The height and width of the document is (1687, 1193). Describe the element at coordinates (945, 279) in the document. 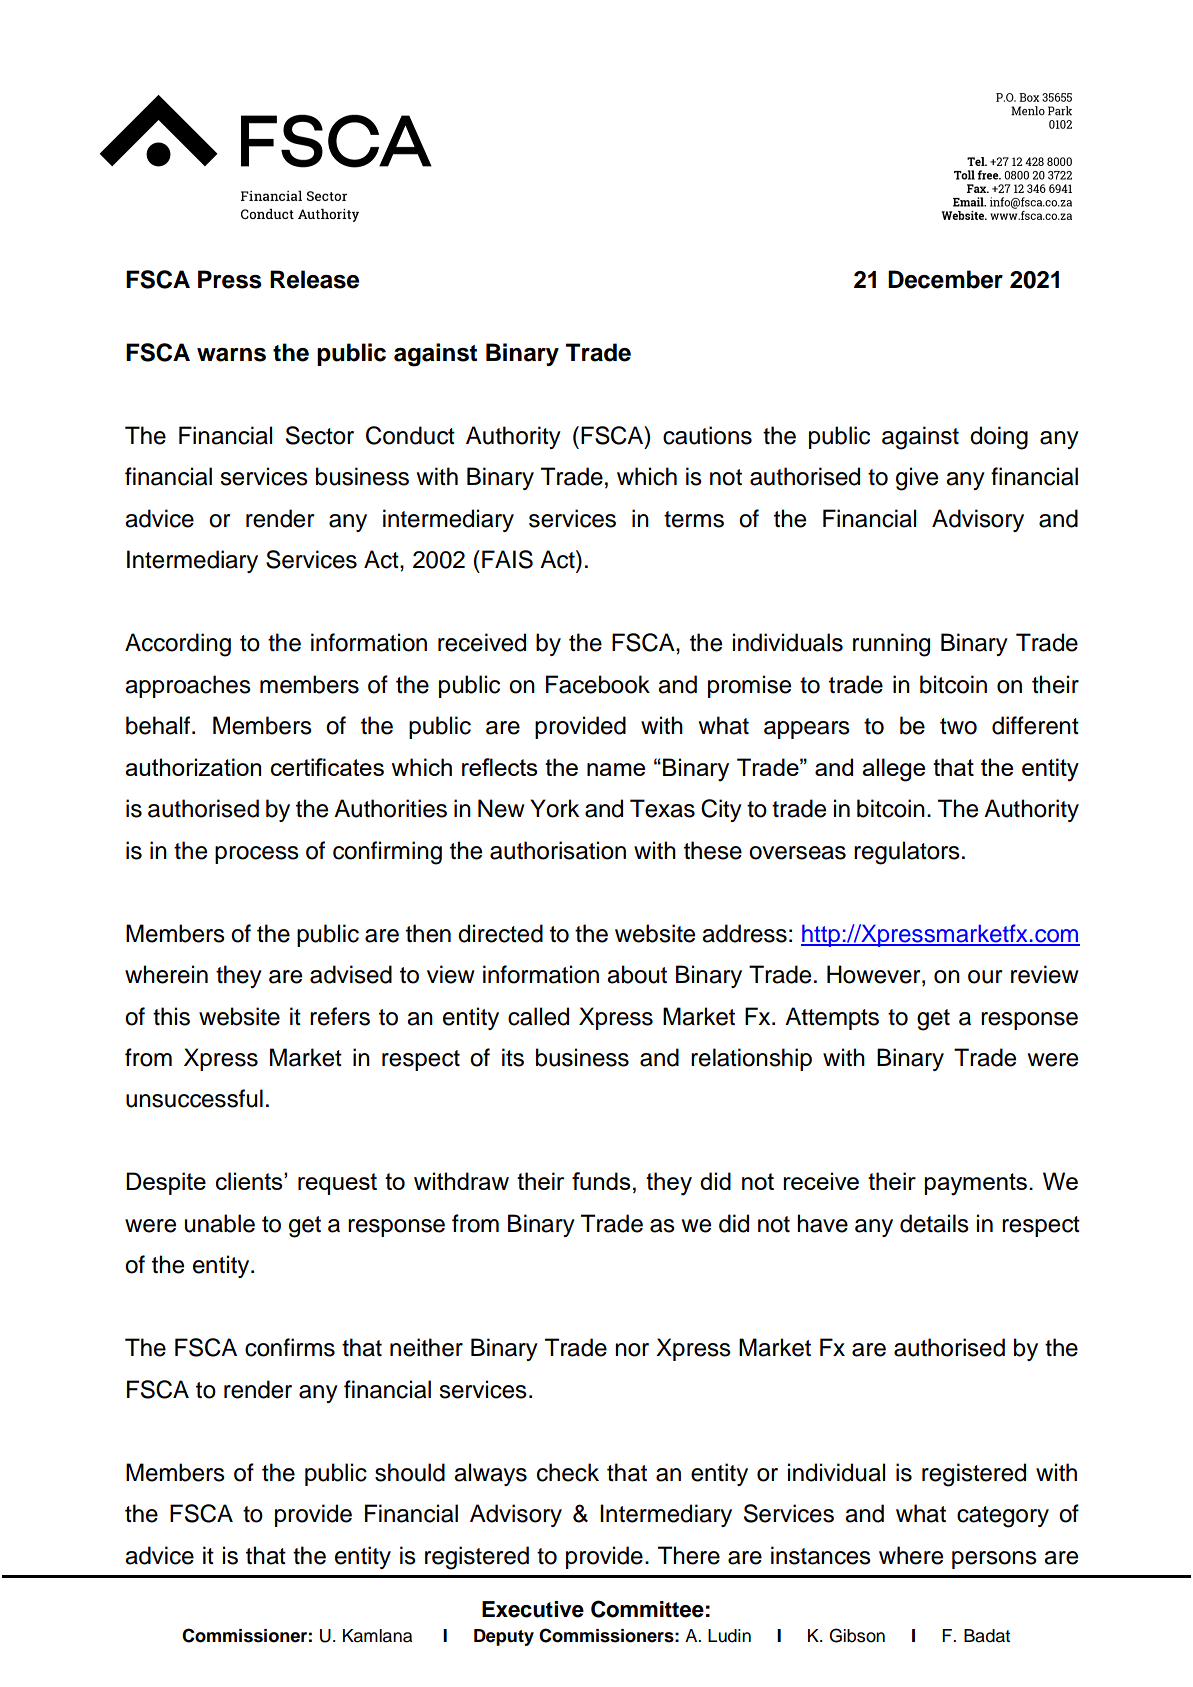

I see `December` at that location.
